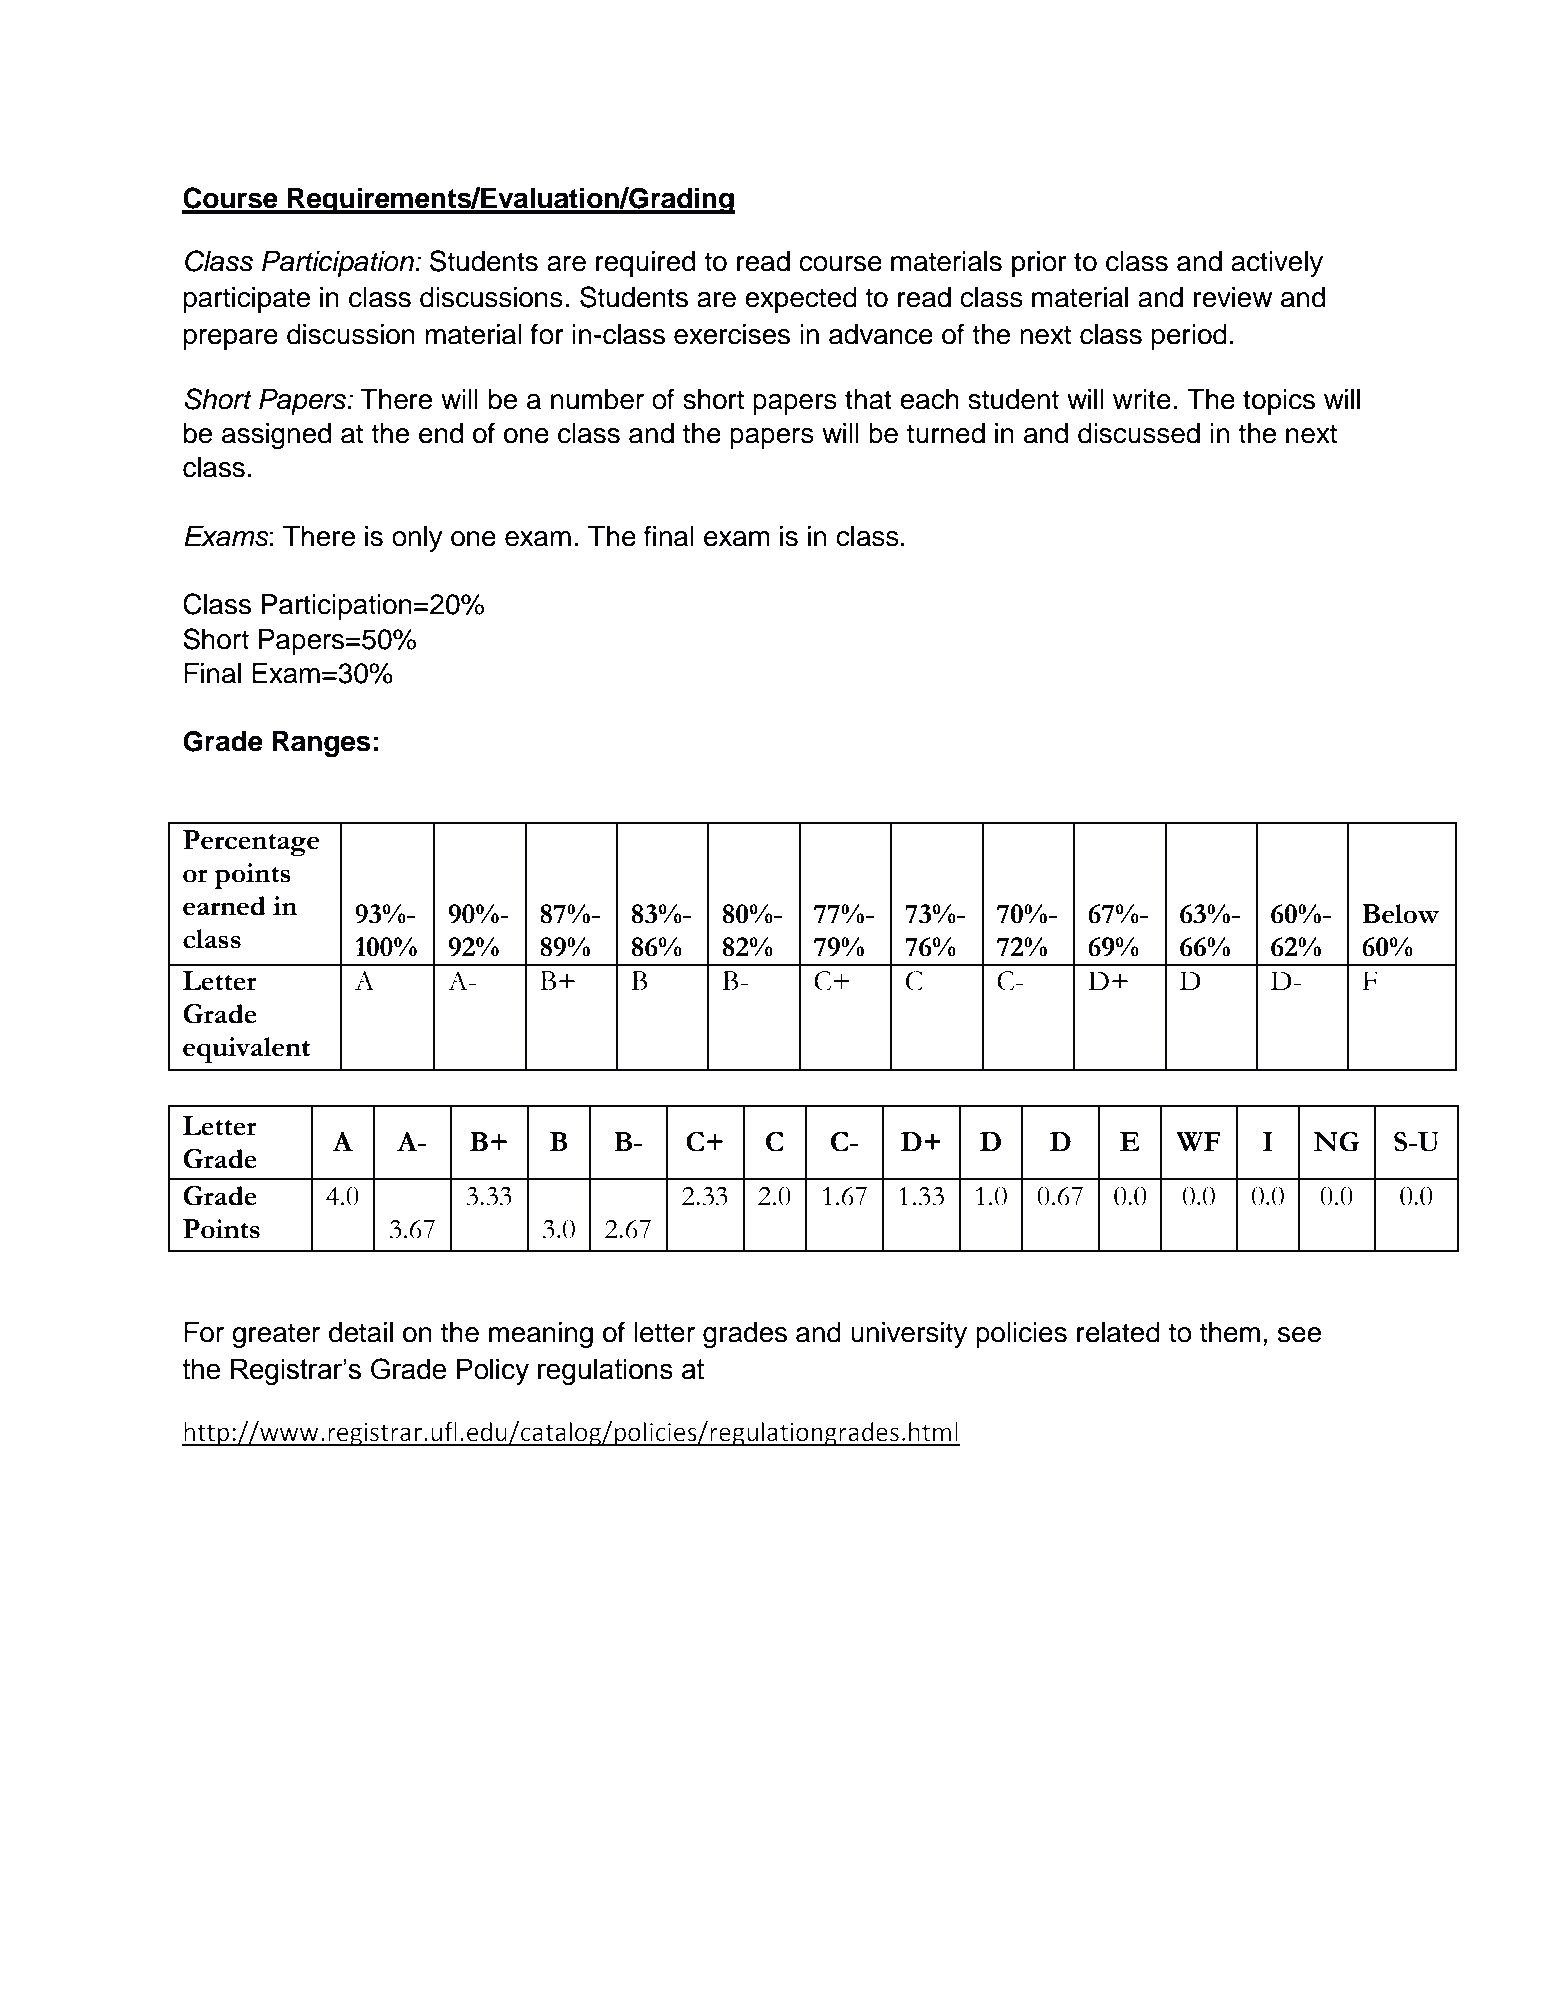 Image resolution: width=1550 pixels, height=2006 pixels. I want to click on participate, so click(247, 300).
